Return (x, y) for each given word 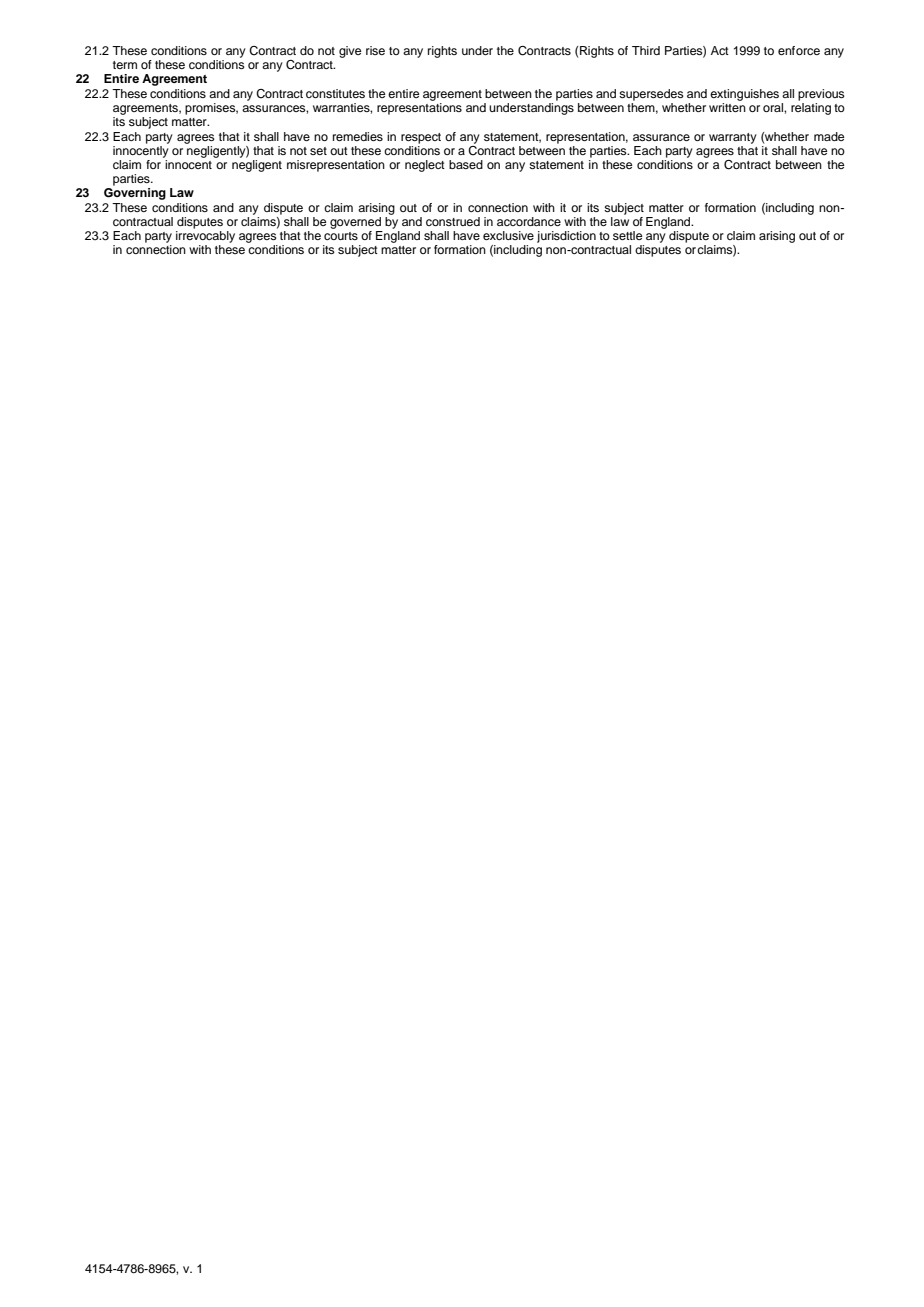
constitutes (335, 93)
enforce (799, 50)
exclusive (508, 235)
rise (375, 50)
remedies (358, 136)
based (466, 164)
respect (421, 138)
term (125, 65)
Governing (135, 194)
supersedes (651, 95)
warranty (733, 138)
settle (627, 235)
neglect (425, 166)
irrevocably (205, 237)
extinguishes (744, 95)
